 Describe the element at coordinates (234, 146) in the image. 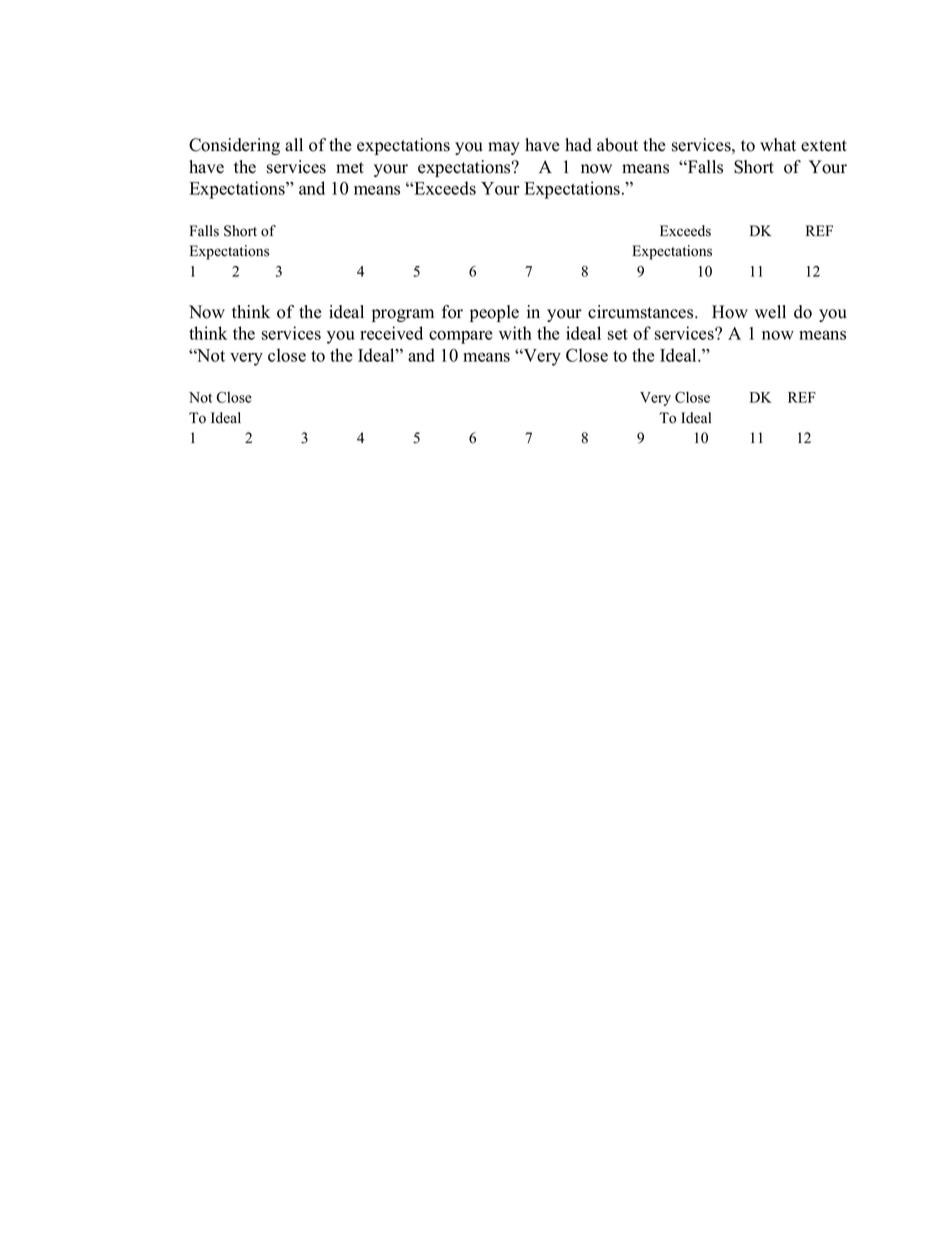

I see `Considering` at that location.
